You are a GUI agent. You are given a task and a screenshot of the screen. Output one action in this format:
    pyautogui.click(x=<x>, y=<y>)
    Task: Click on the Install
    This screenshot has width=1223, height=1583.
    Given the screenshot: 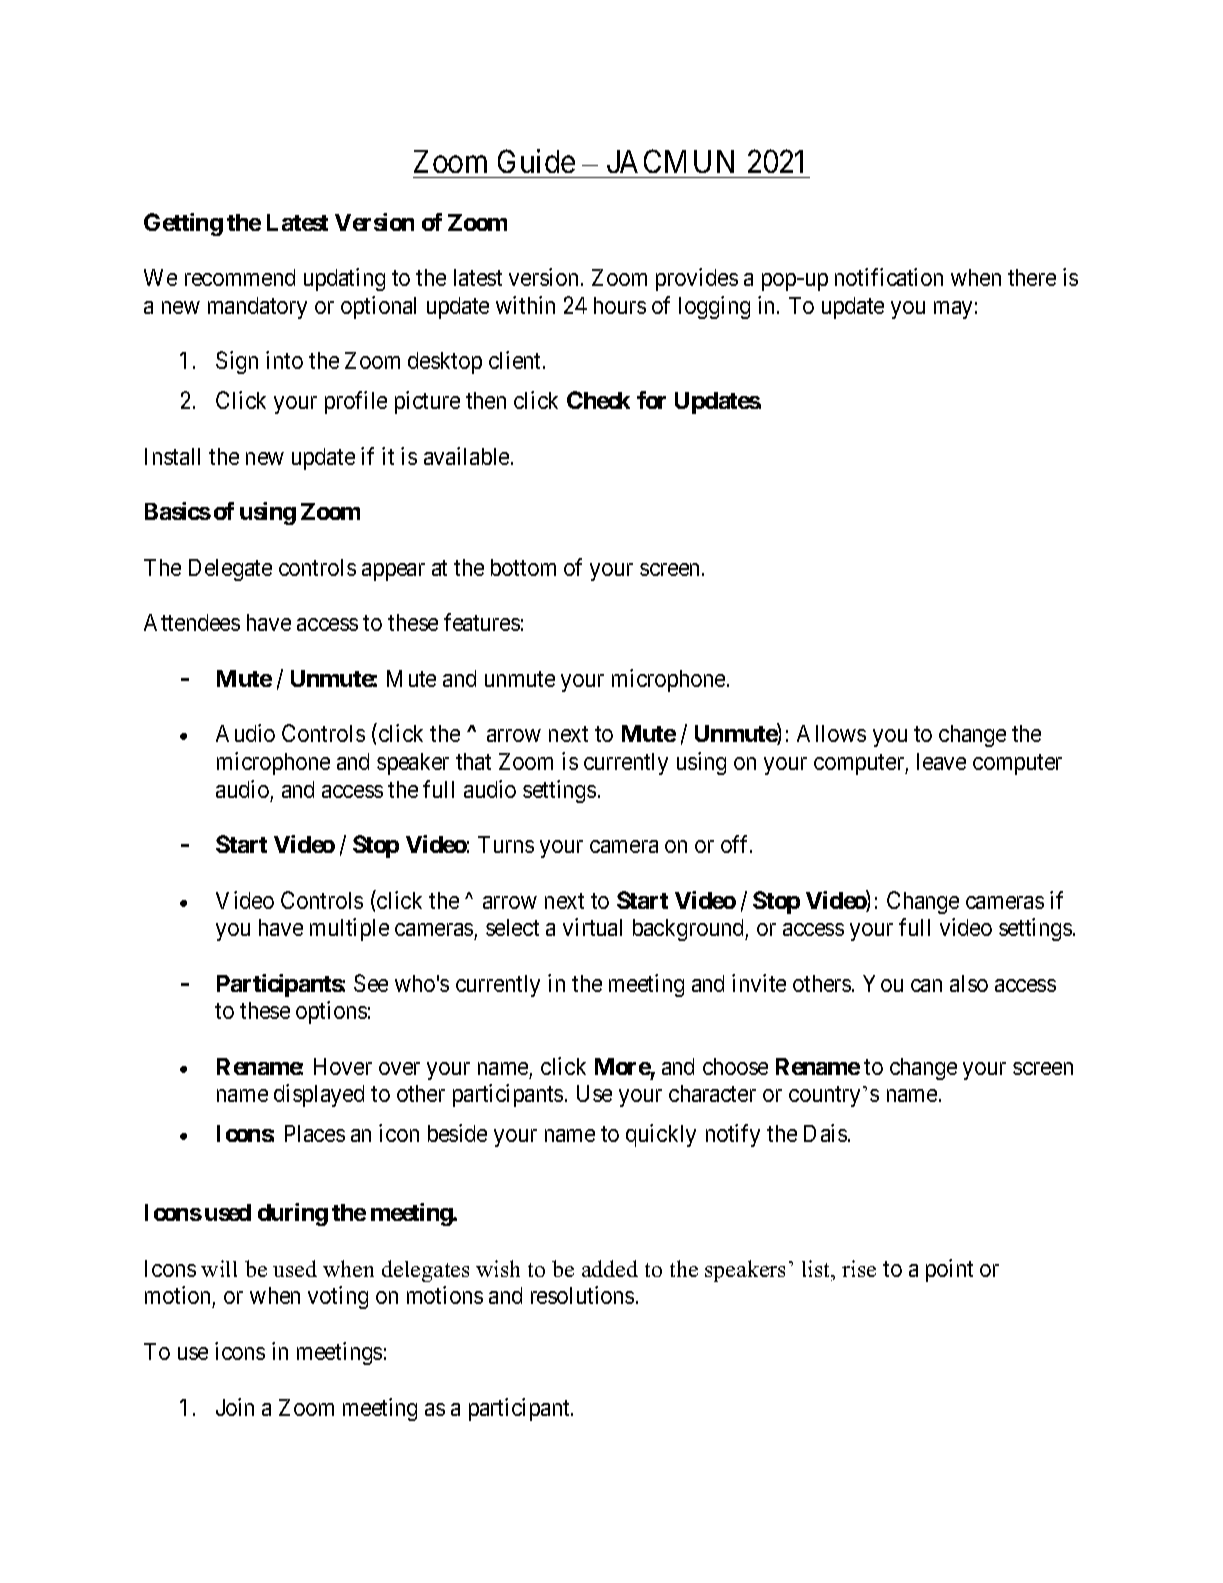 What is the action you would take?
    pyautogui.click(x=172, y=456)
